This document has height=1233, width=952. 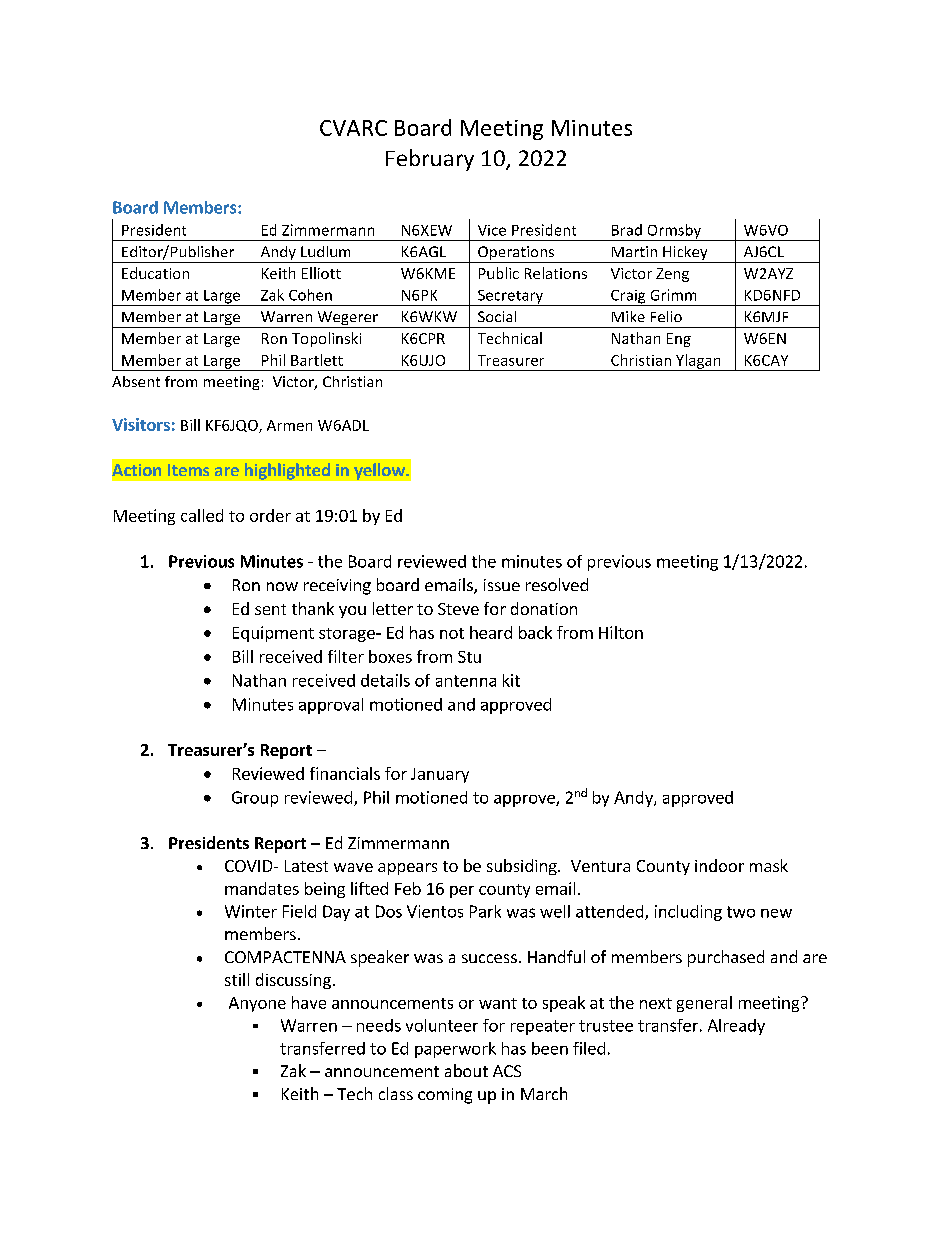 I want to click on Hilton, so click(x=621, y=632).
